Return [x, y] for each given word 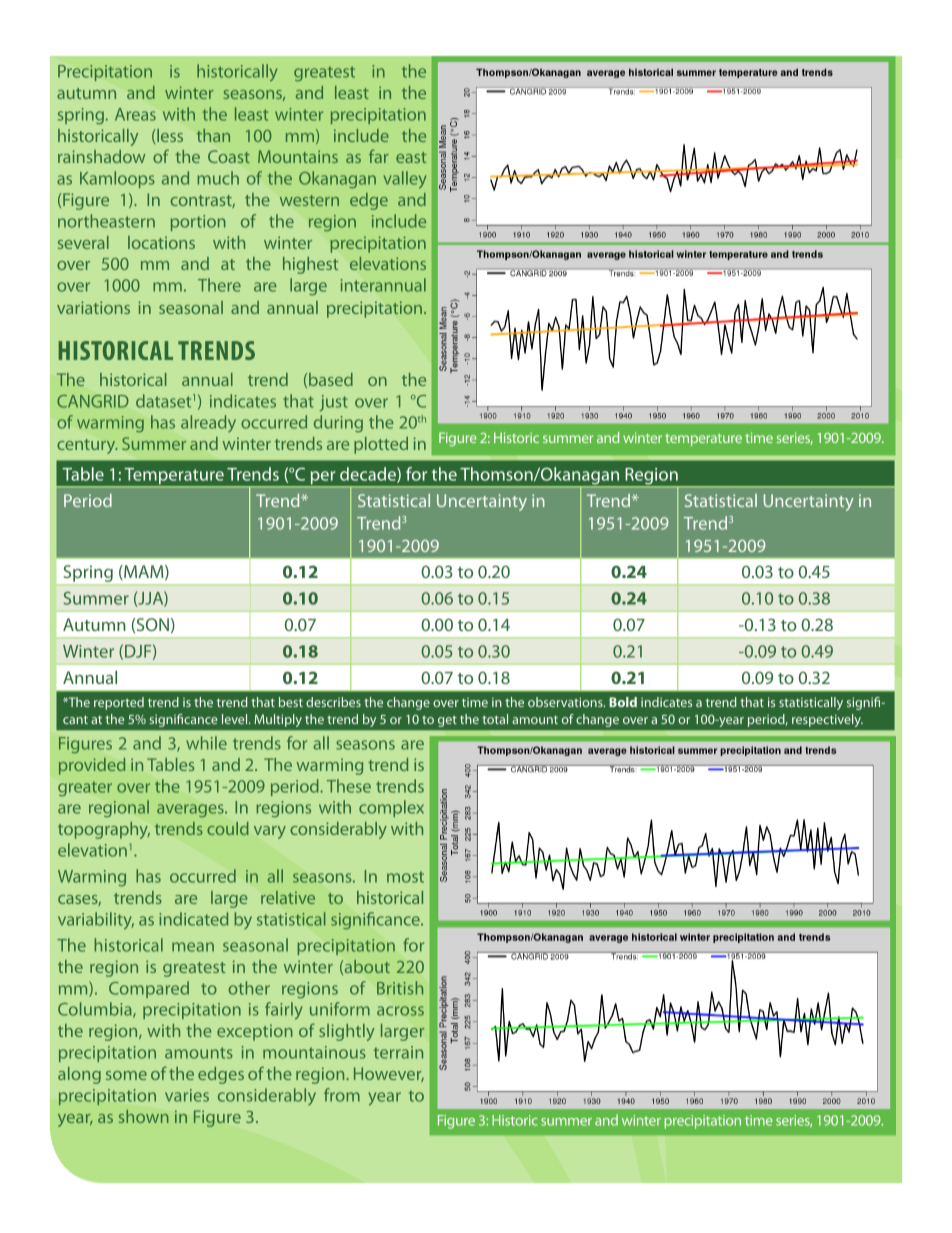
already [208, 423]
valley [405, 180]
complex [391, 808]
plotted [381, 445]
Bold [623, 702]
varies [187, 1095]
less [169, 135]
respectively [827, 720]
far [379, 156]
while [206, 743]
